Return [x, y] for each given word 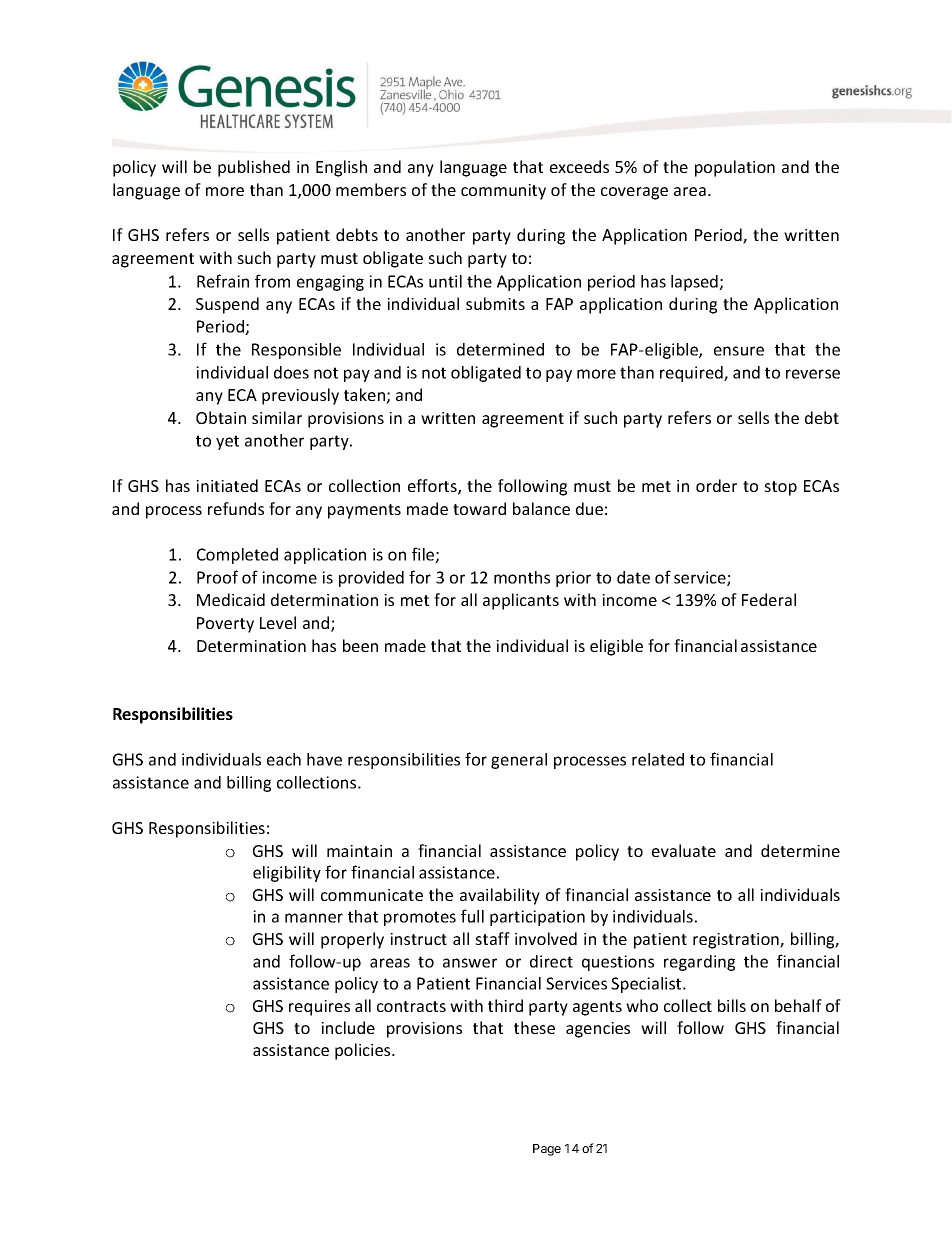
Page [547, 1150]
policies [364, 1051]
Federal [769, 599]
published [254, 168]
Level [278, 622]
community [503, 192]
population [735, 168]
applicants [521, 601]
